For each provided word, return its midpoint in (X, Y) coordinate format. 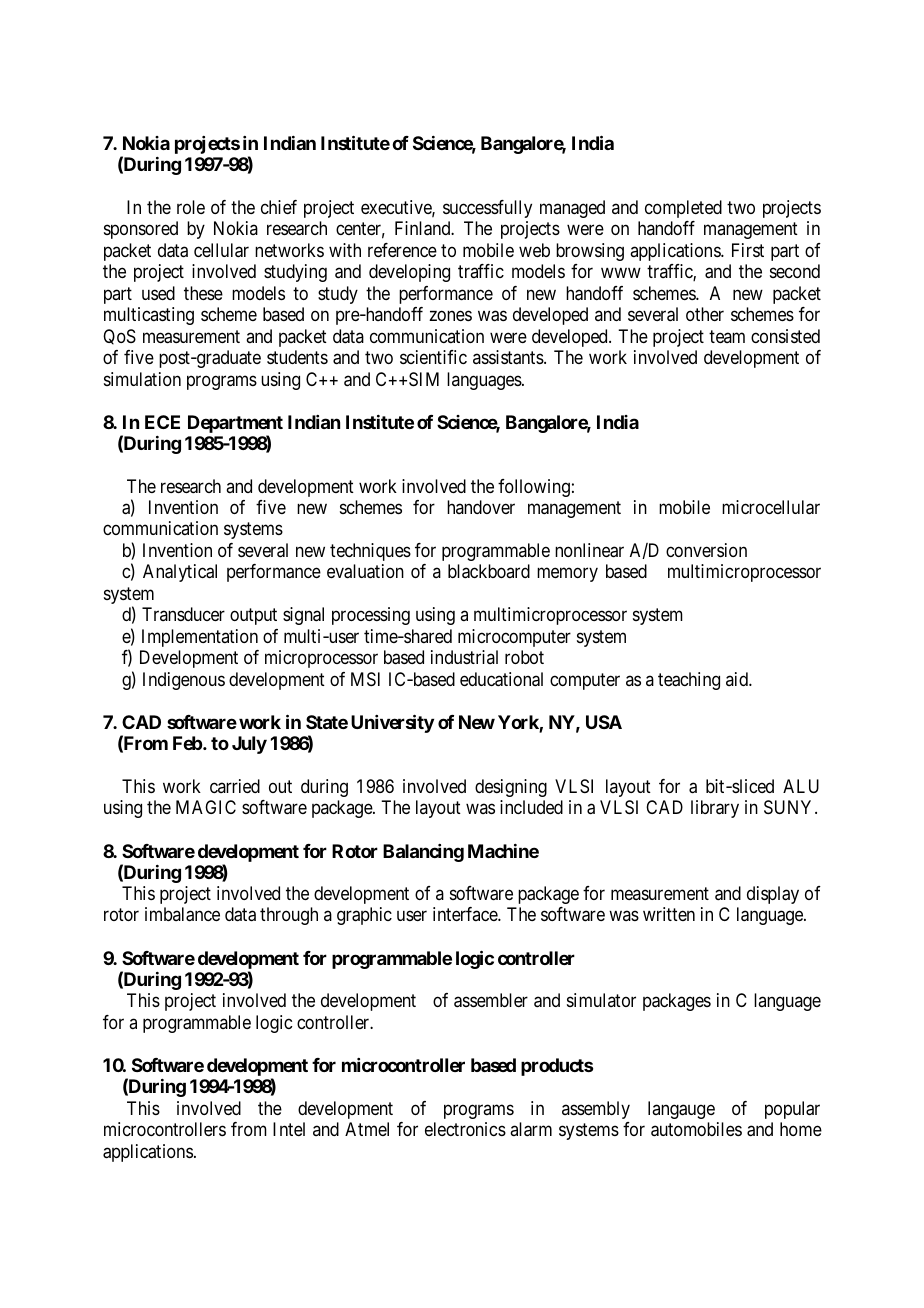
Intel (289, 1129)
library (715, 809)
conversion (706, 550)
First (748, 250)
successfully (487, 209)
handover (481, 507)
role (191, 207)
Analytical (180, 573)
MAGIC (206, 807)
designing (511, 788)
